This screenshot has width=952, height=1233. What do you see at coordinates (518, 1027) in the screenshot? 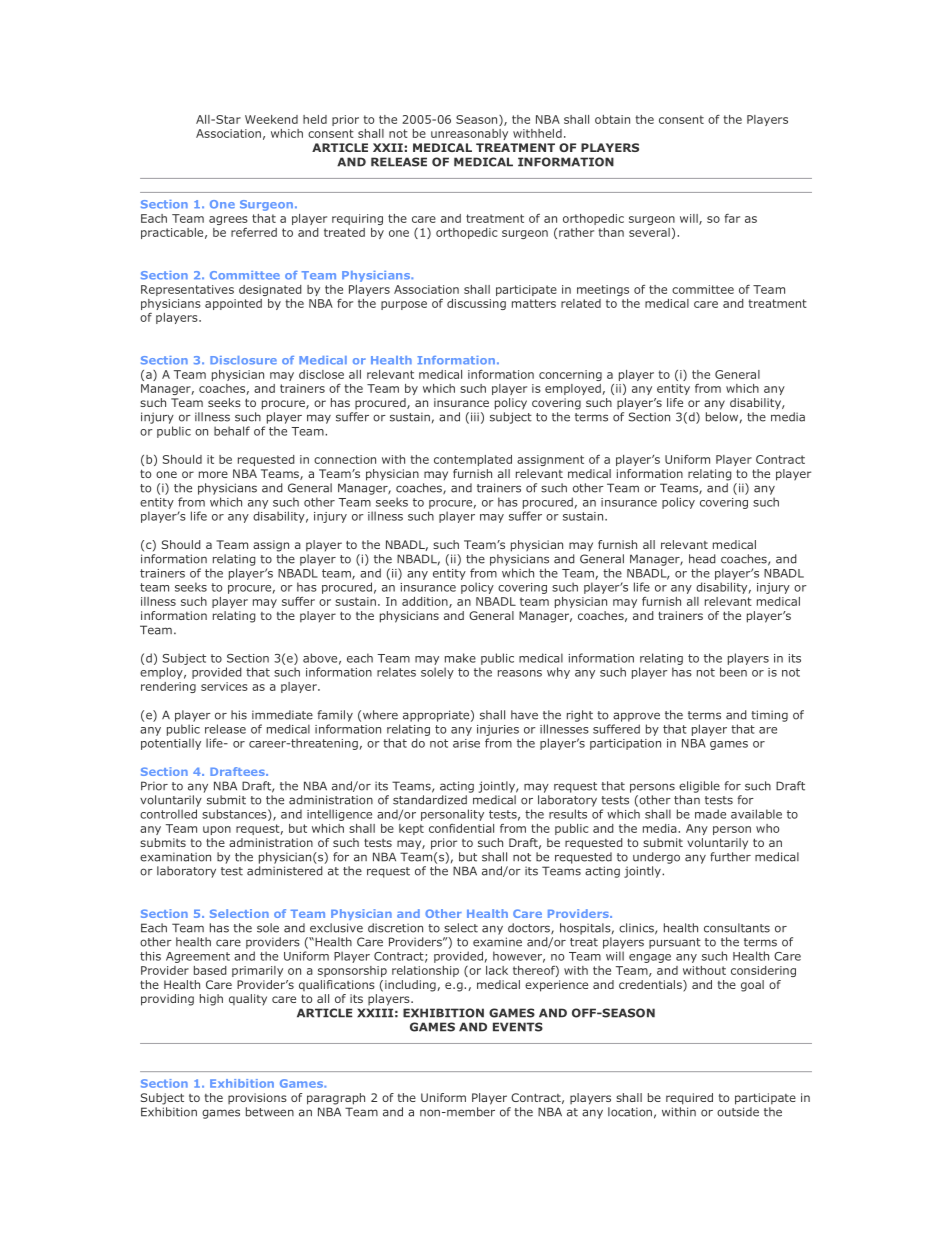
I see `EVENTS` at bounding box center [518, 1027].
